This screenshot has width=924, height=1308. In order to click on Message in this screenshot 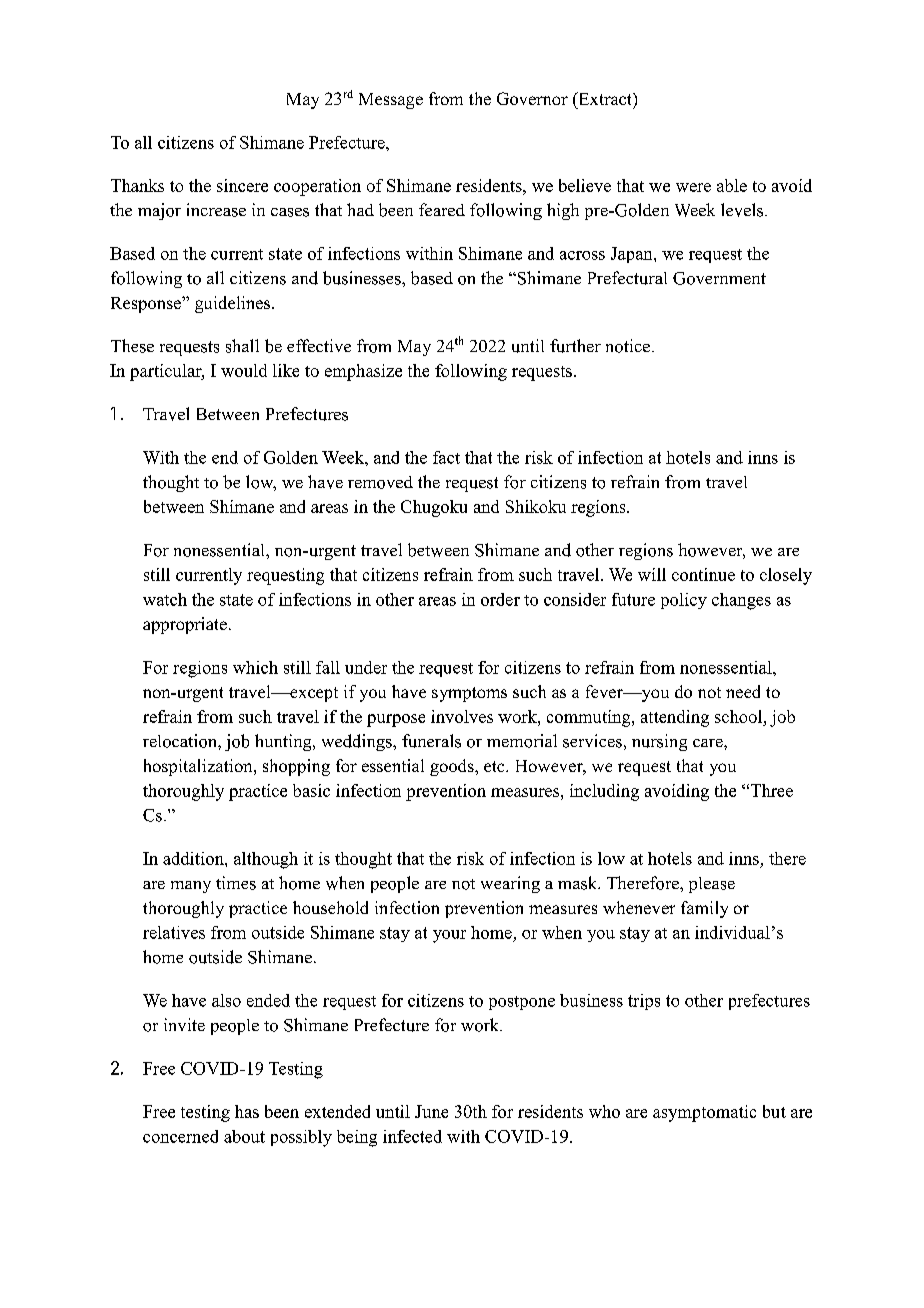, I will do `click(391, 101)`.
